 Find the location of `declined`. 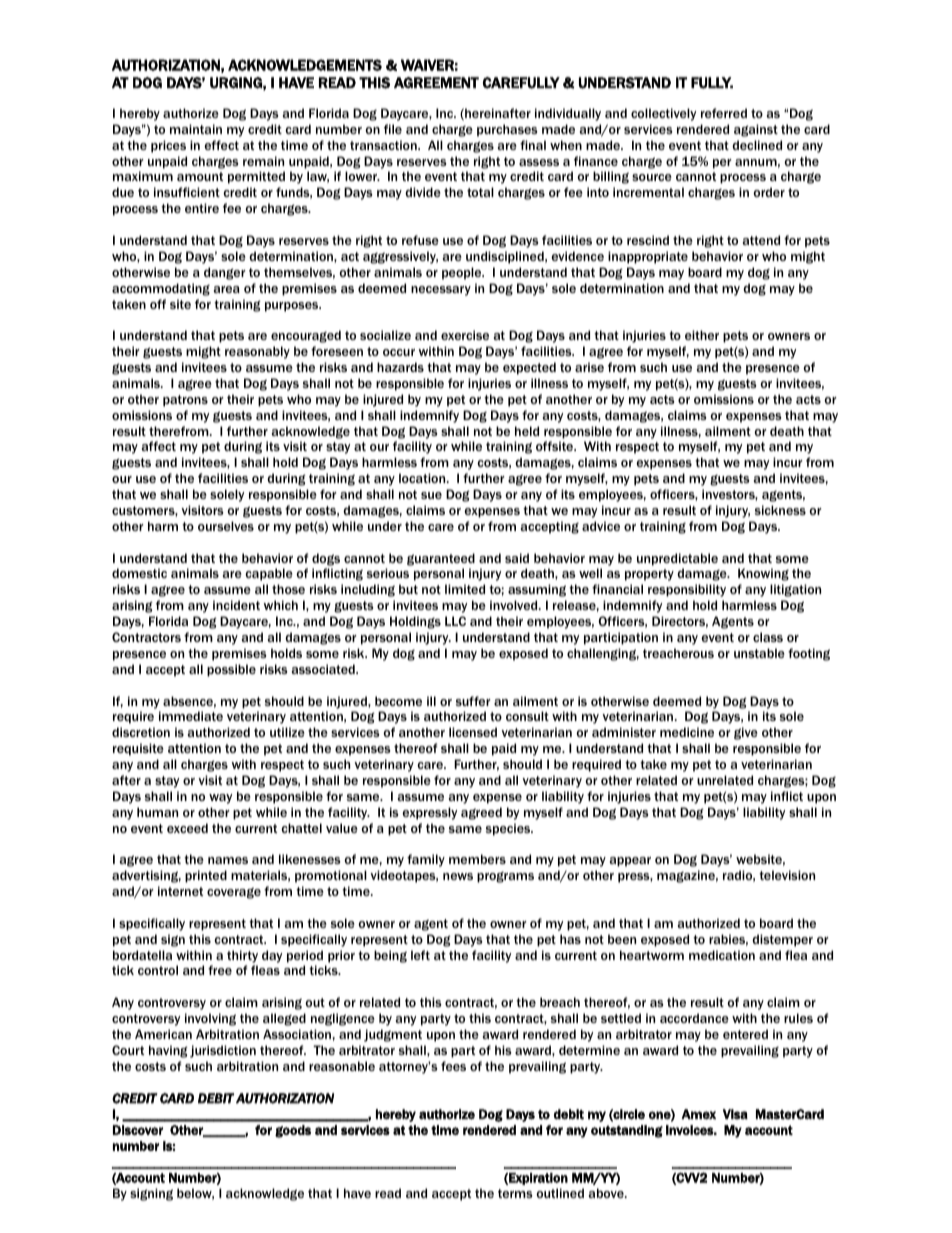

declined is located at coordinates (757, 145).
